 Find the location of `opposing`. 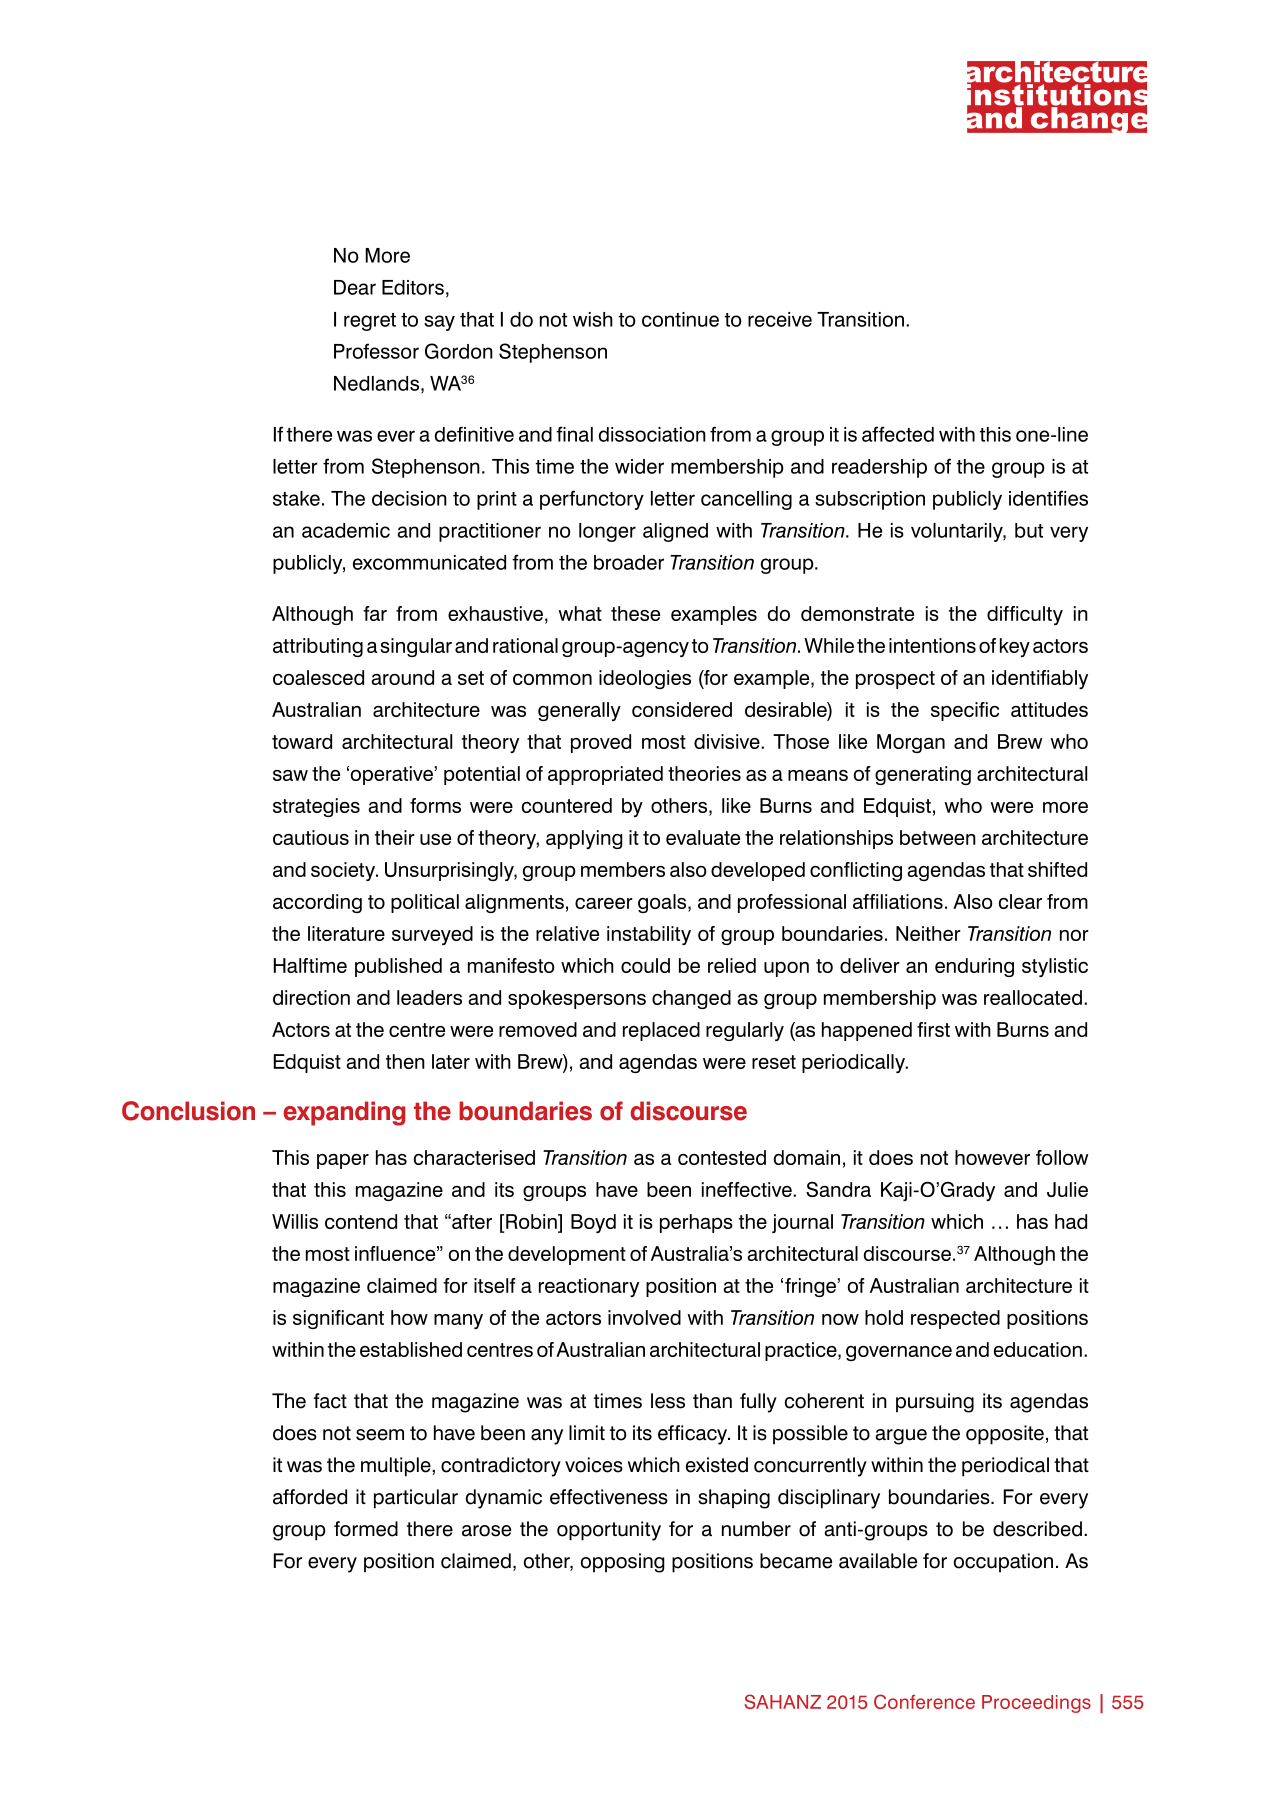

opposing is located at coordinates (623, 1563).
